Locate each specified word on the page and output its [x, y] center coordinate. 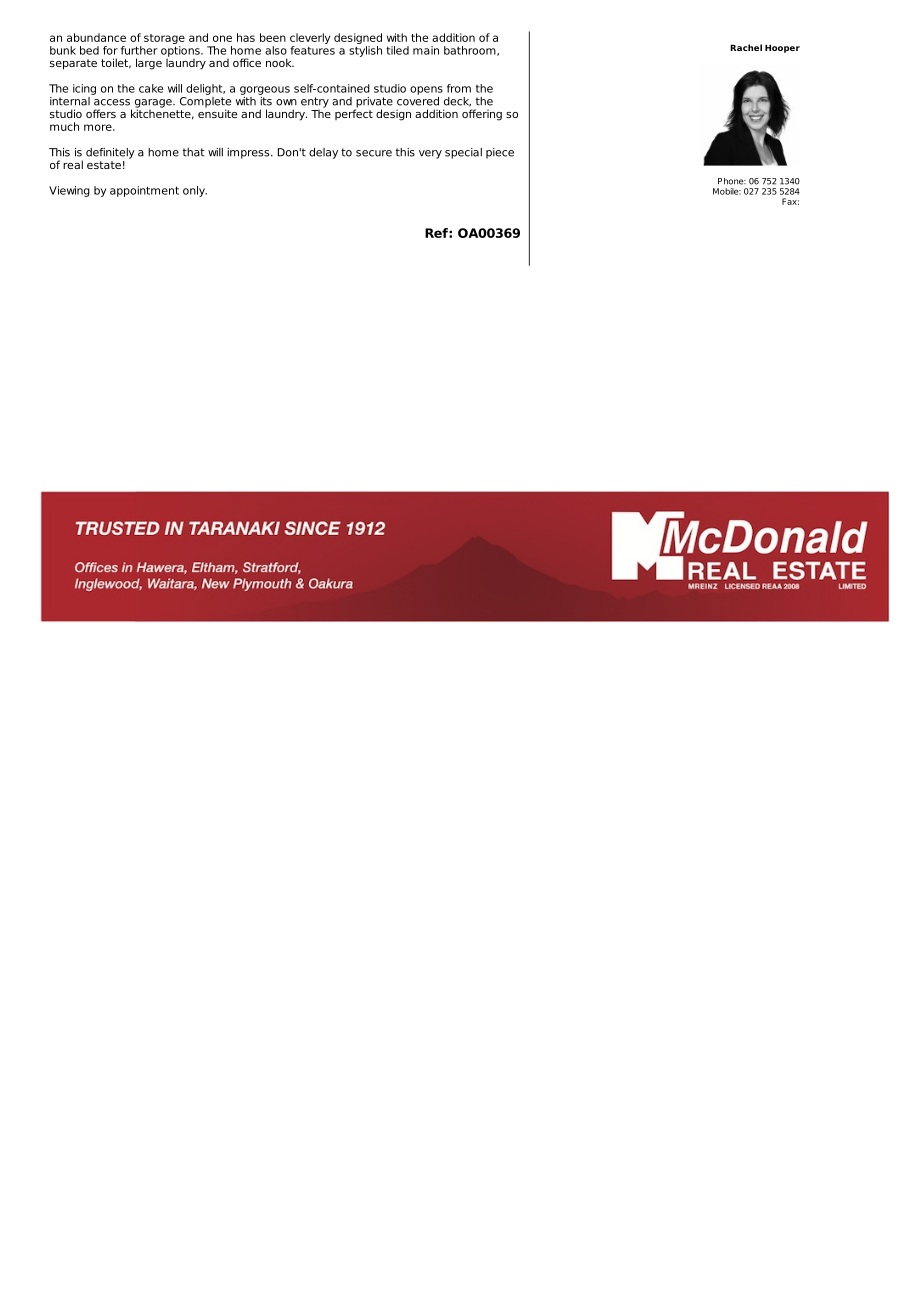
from [459, 88]
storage [164, 39]
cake [151, 88]
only [195, 191]
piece [500, 153]
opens [426, 90]
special [463, 153]
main [426, 50]
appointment [144, 191]
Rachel [746, 47]
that [194, 152]
